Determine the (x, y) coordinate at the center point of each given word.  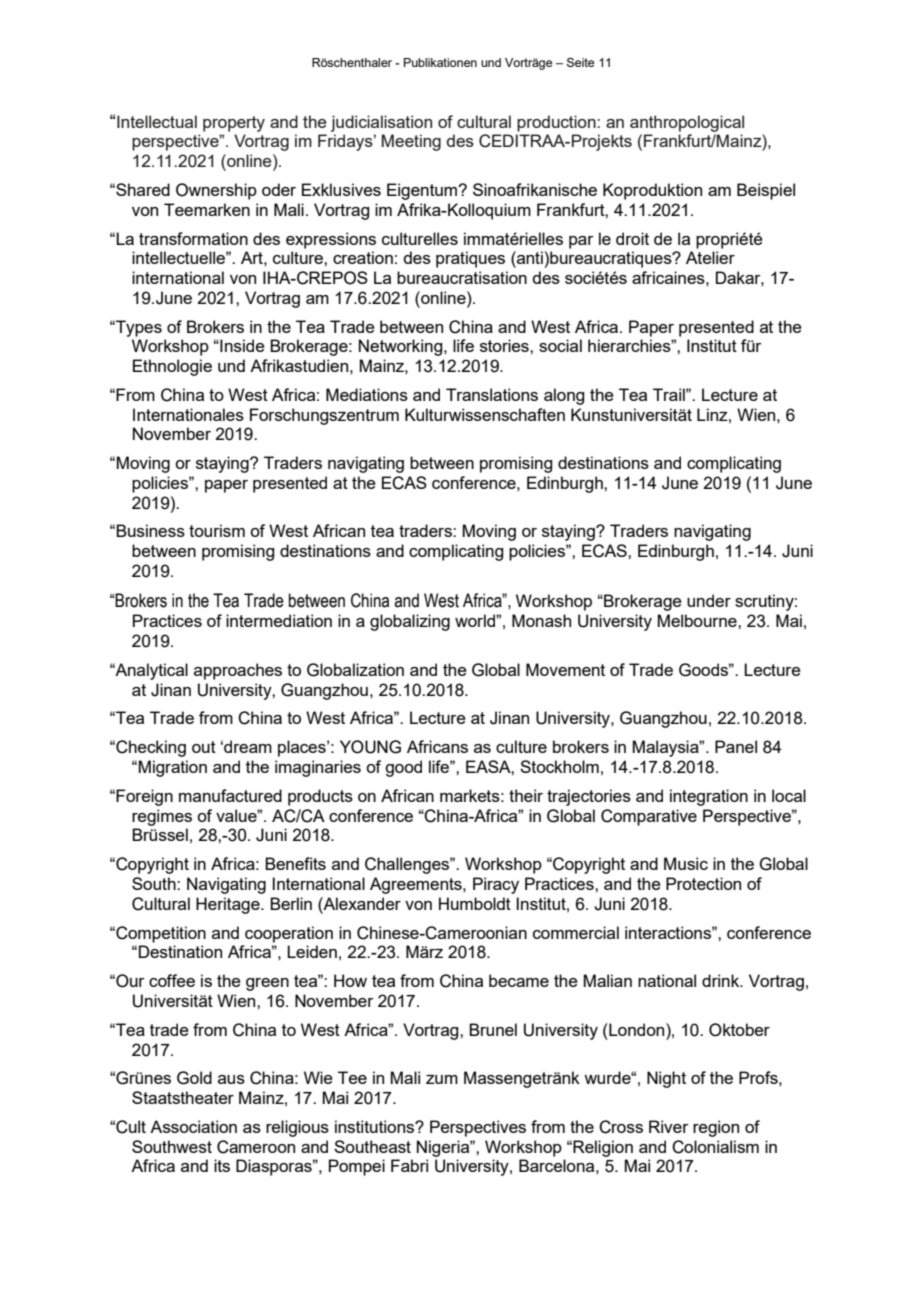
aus (231, 1079)
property (234, 124)
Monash (541, 620)
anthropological (687, 123)
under (709, 600)
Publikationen (440, 62)
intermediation (279, 620)
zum (442, 1079)
